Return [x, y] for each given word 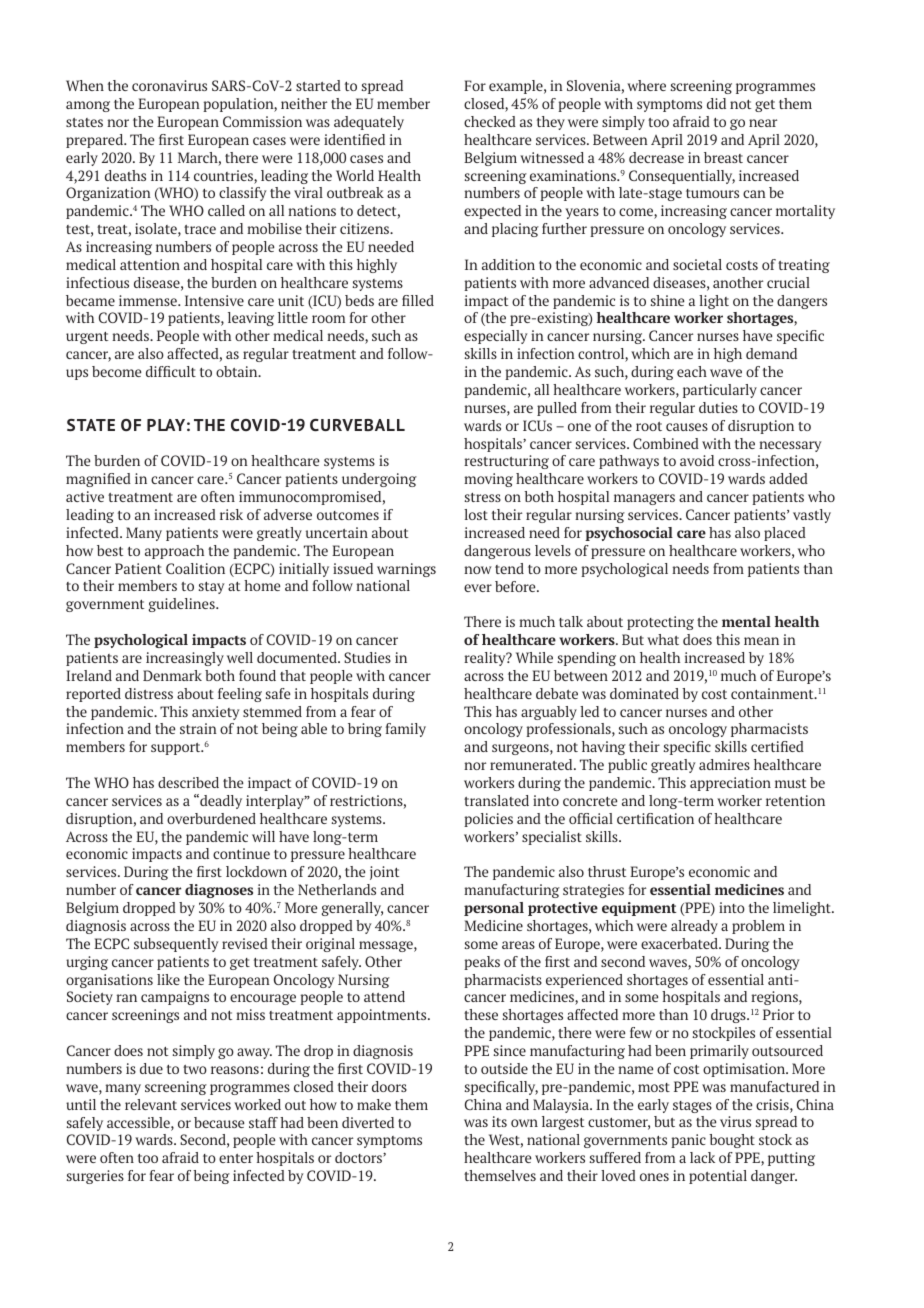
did [716, 103]
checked [490, 121]
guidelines [183, 605]
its [499, 1121]
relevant [151, 1104]
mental [746, 621]
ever [478, 588]
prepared [96, 141]
